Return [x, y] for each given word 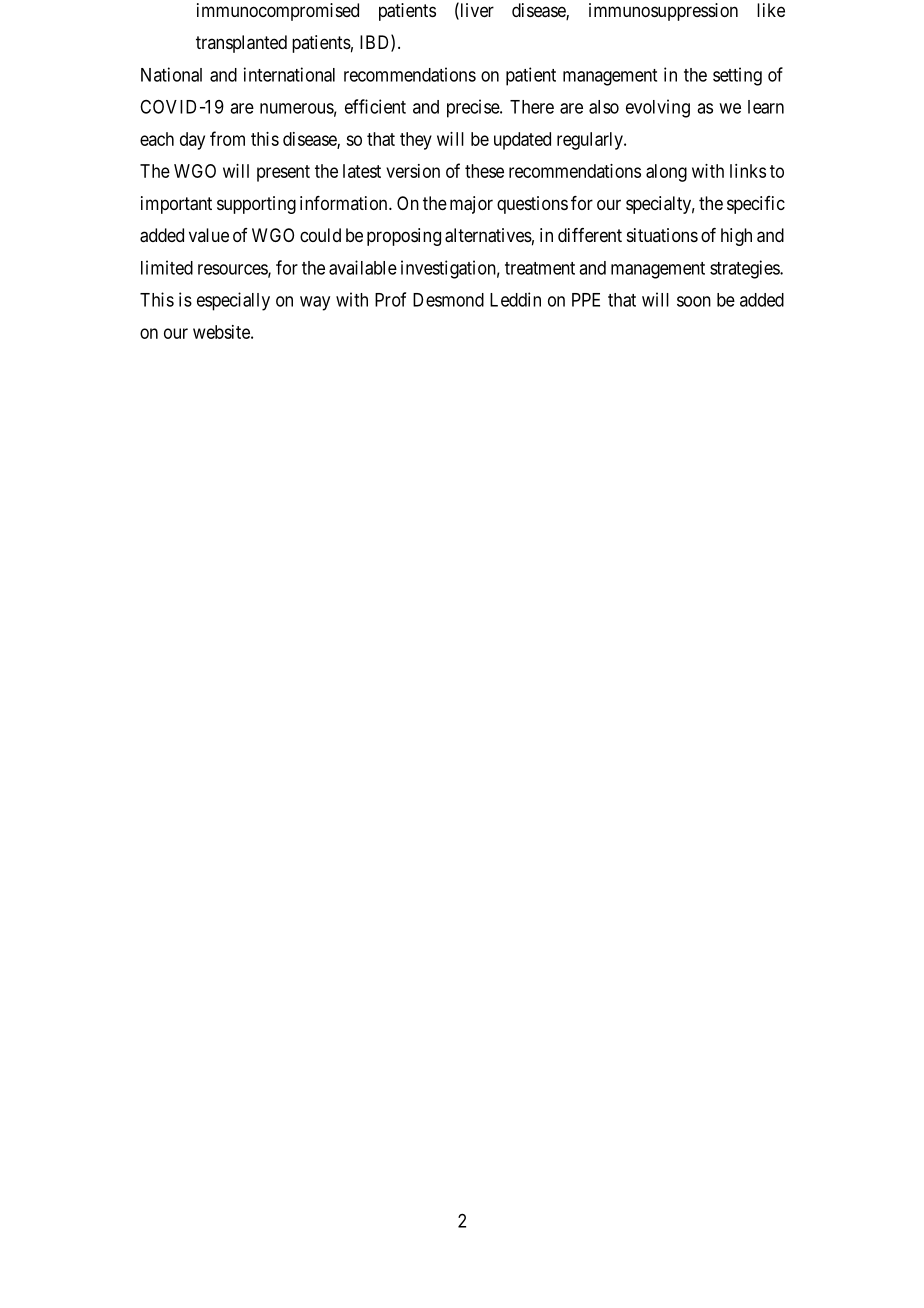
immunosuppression [663, 12]
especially [233, 301]
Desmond [448, 300]
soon [694, 301]
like [771, 10]
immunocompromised [278, 12]
